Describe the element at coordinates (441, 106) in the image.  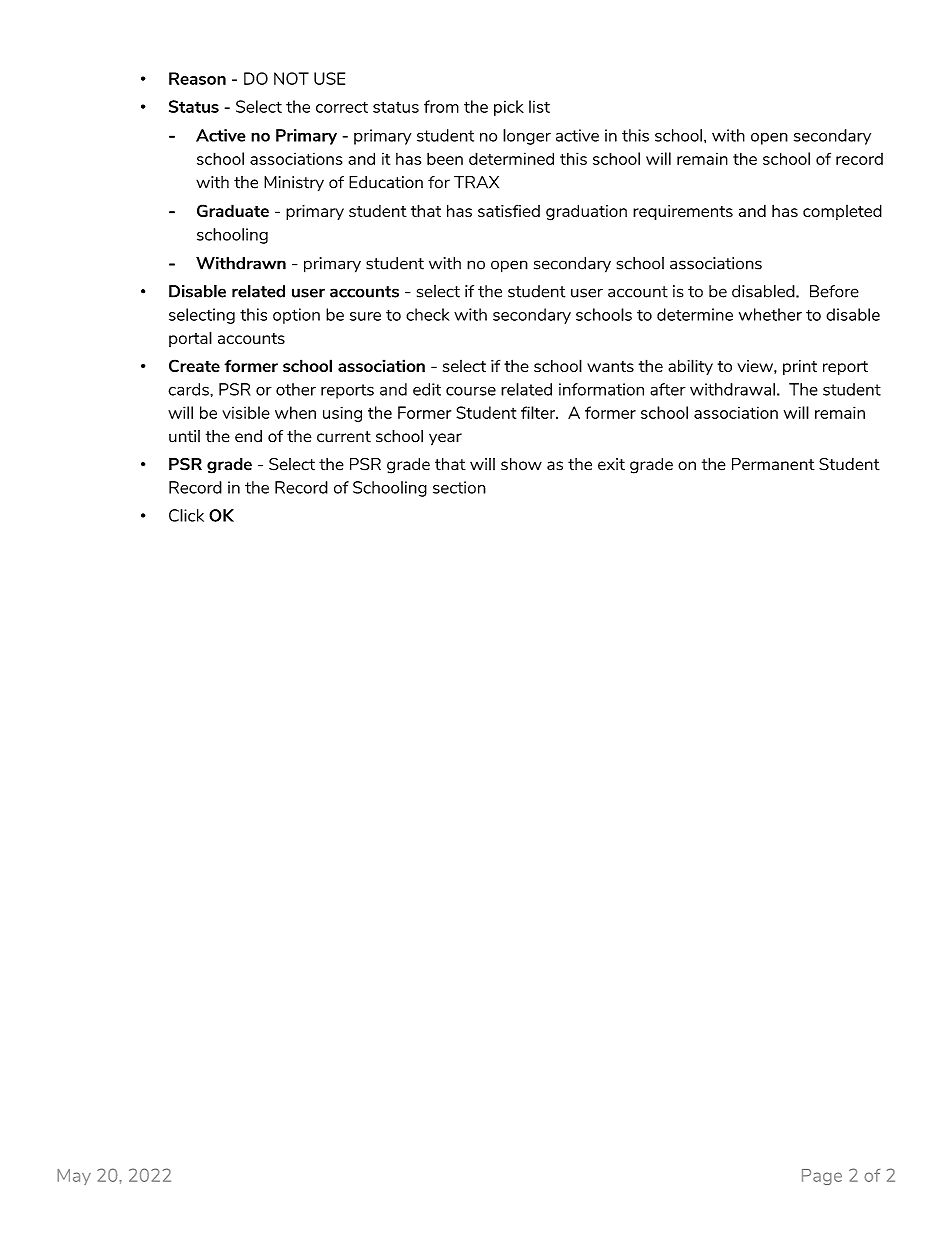
I see `from` at that location.
